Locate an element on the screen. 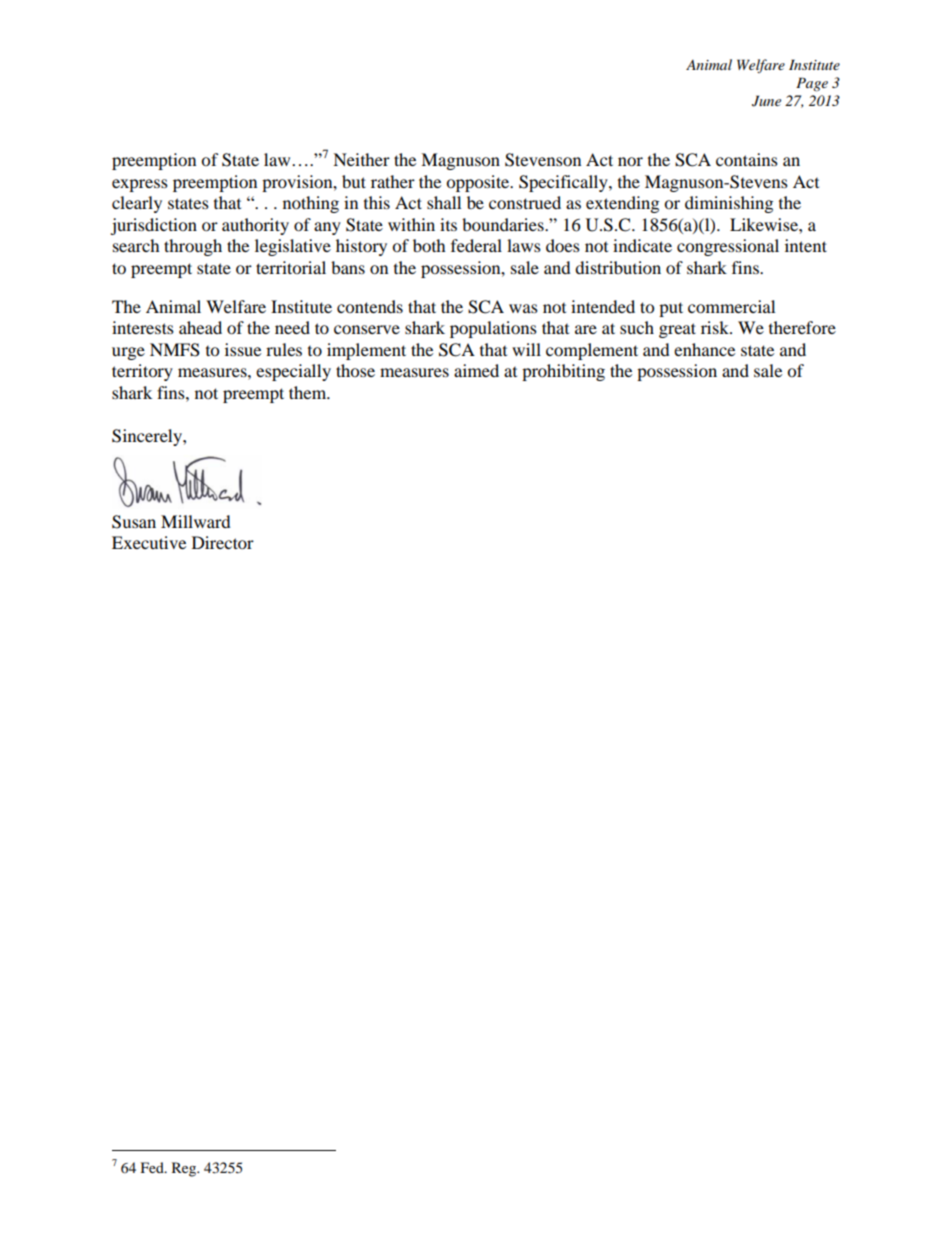  opposite is located at coordinates (479, 183).
